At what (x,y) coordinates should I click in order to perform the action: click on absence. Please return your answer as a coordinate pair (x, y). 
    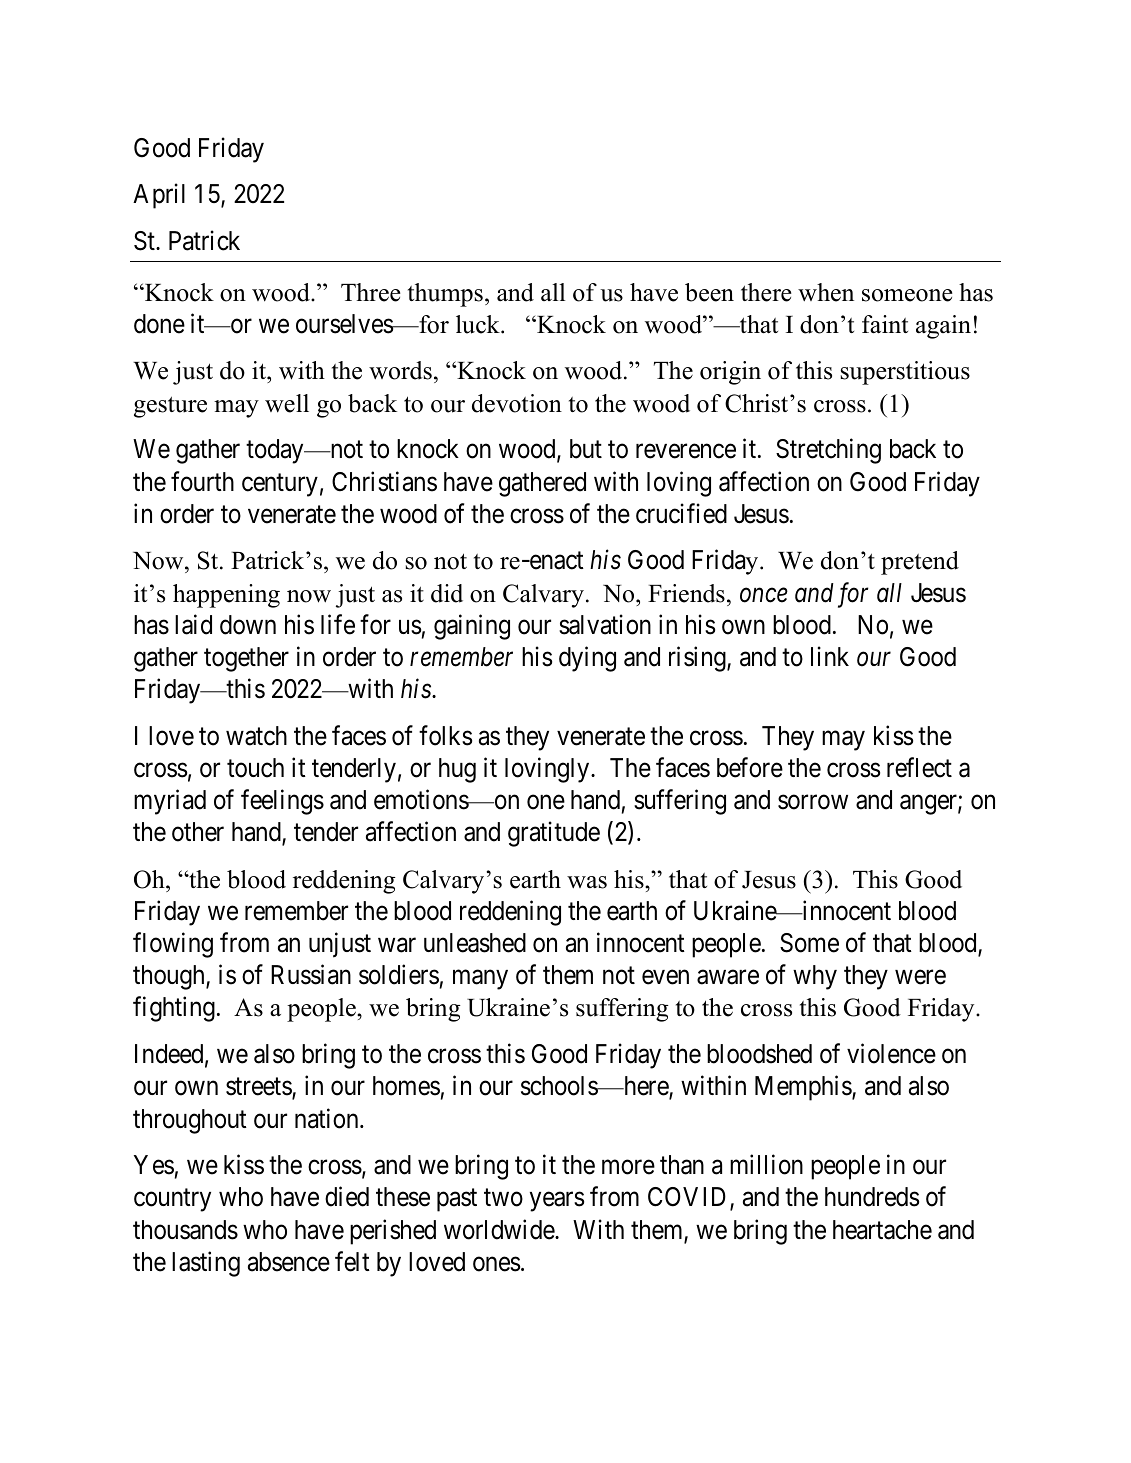
    Looking at the image, I should click on (289, 1262).
